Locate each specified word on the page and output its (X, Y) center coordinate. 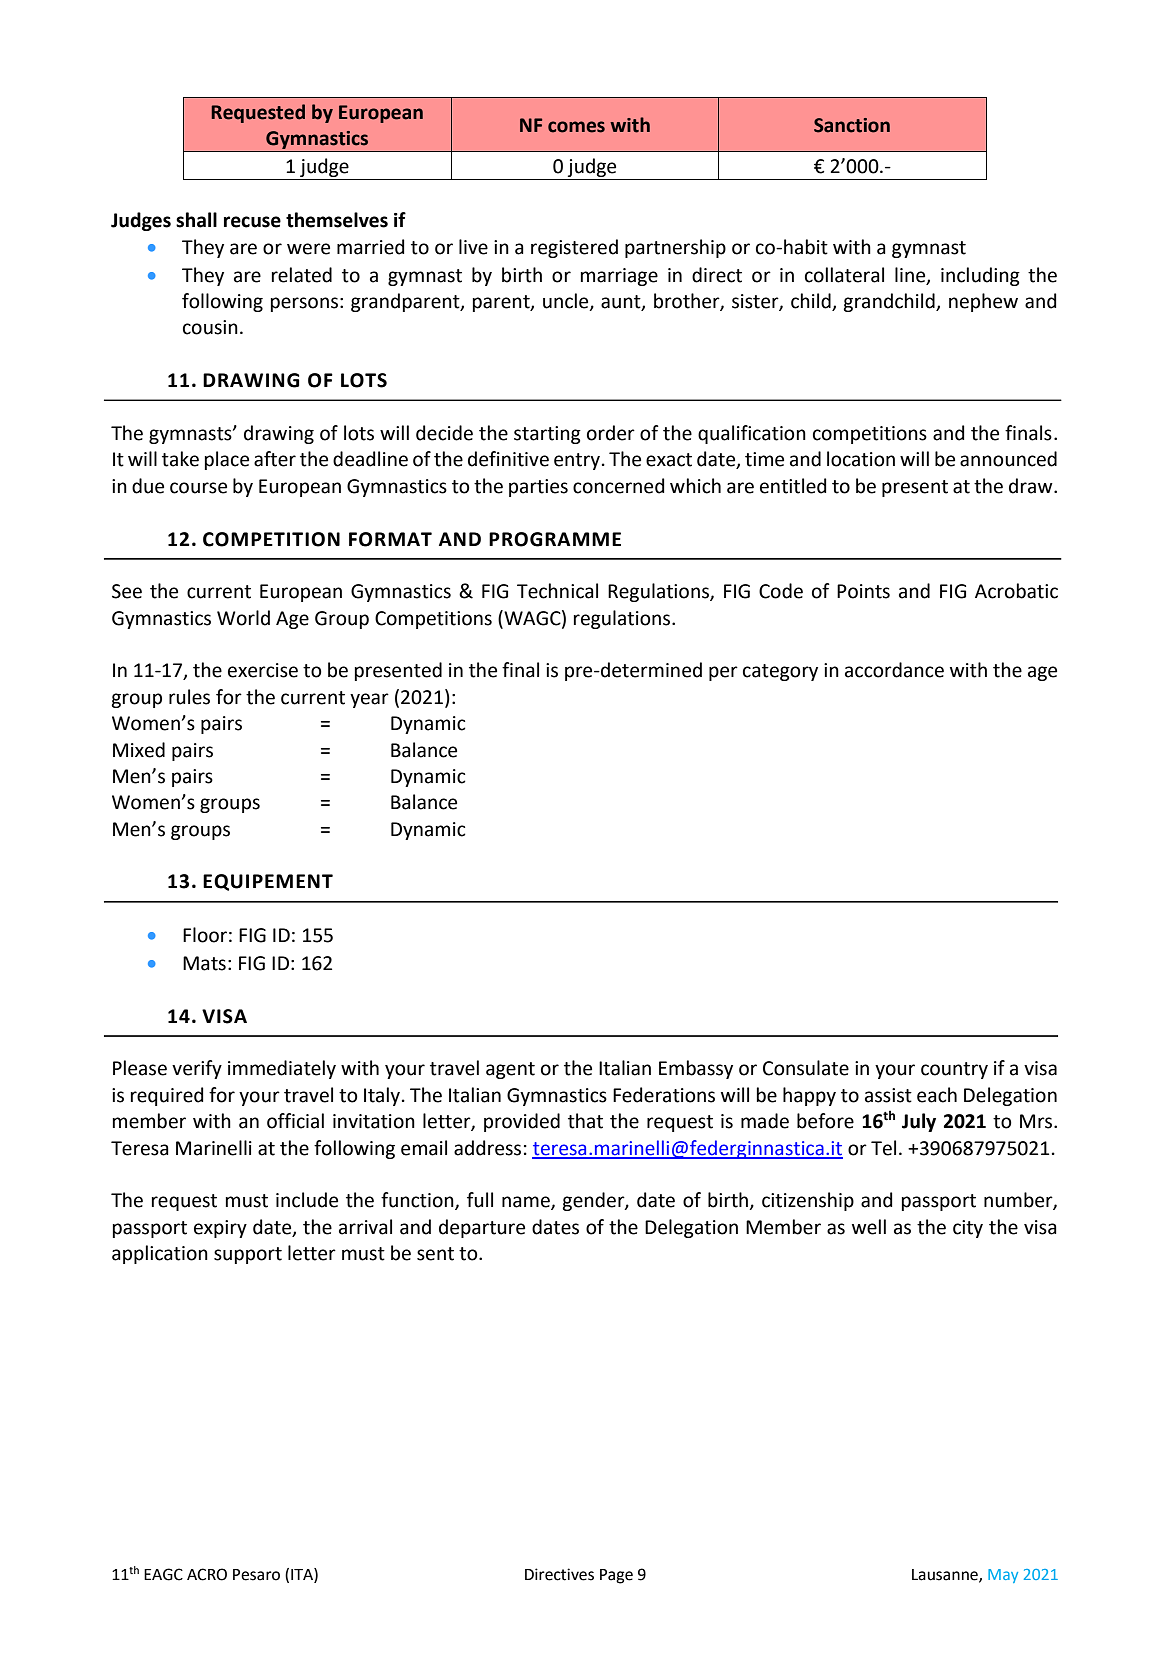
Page (616, 1576)
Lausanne (946, 1575)
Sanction (852, 125)
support (248, 1255)
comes (576, 127)
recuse (252, 222)
